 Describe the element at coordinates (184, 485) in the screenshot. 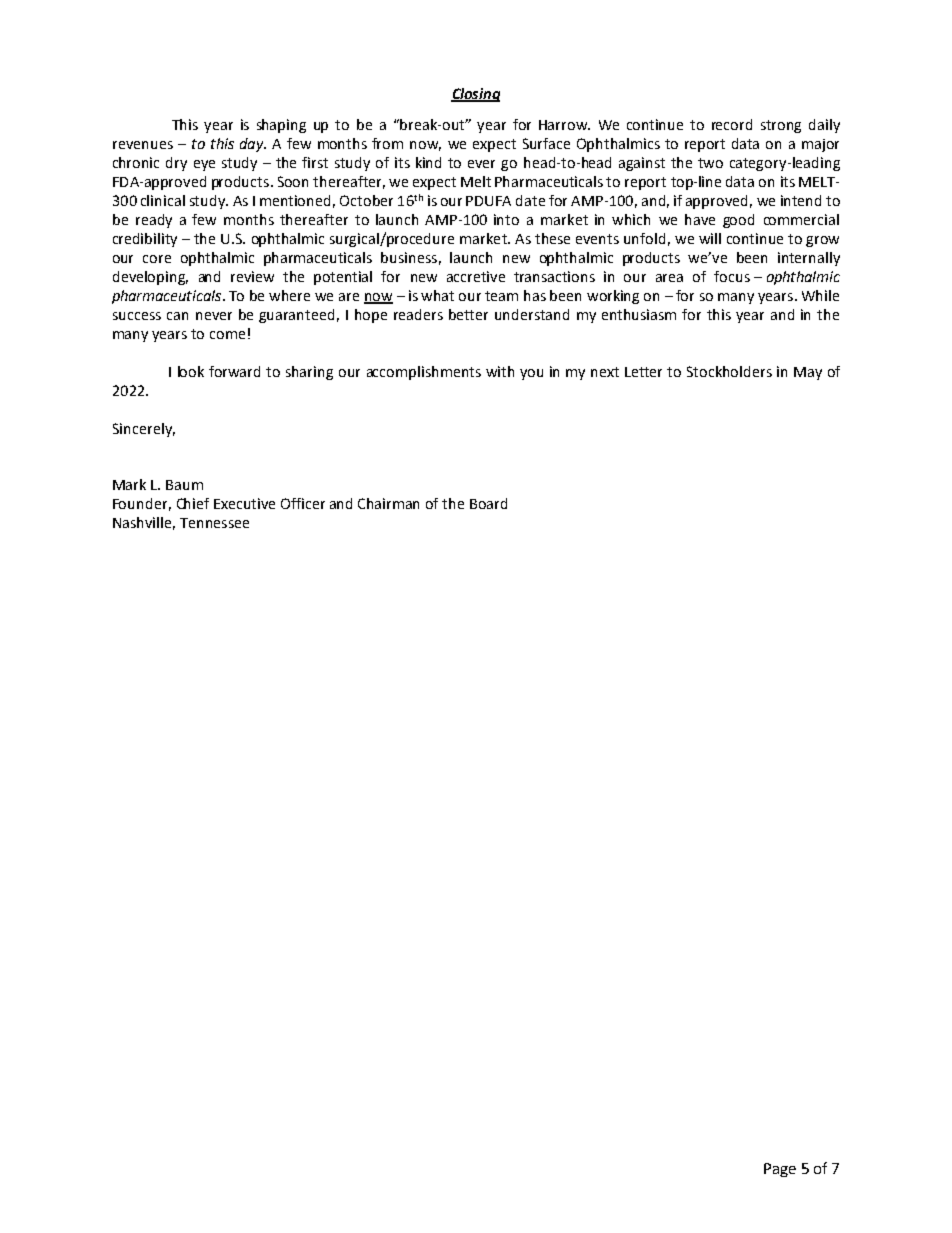

I see `Baum` at that location.
